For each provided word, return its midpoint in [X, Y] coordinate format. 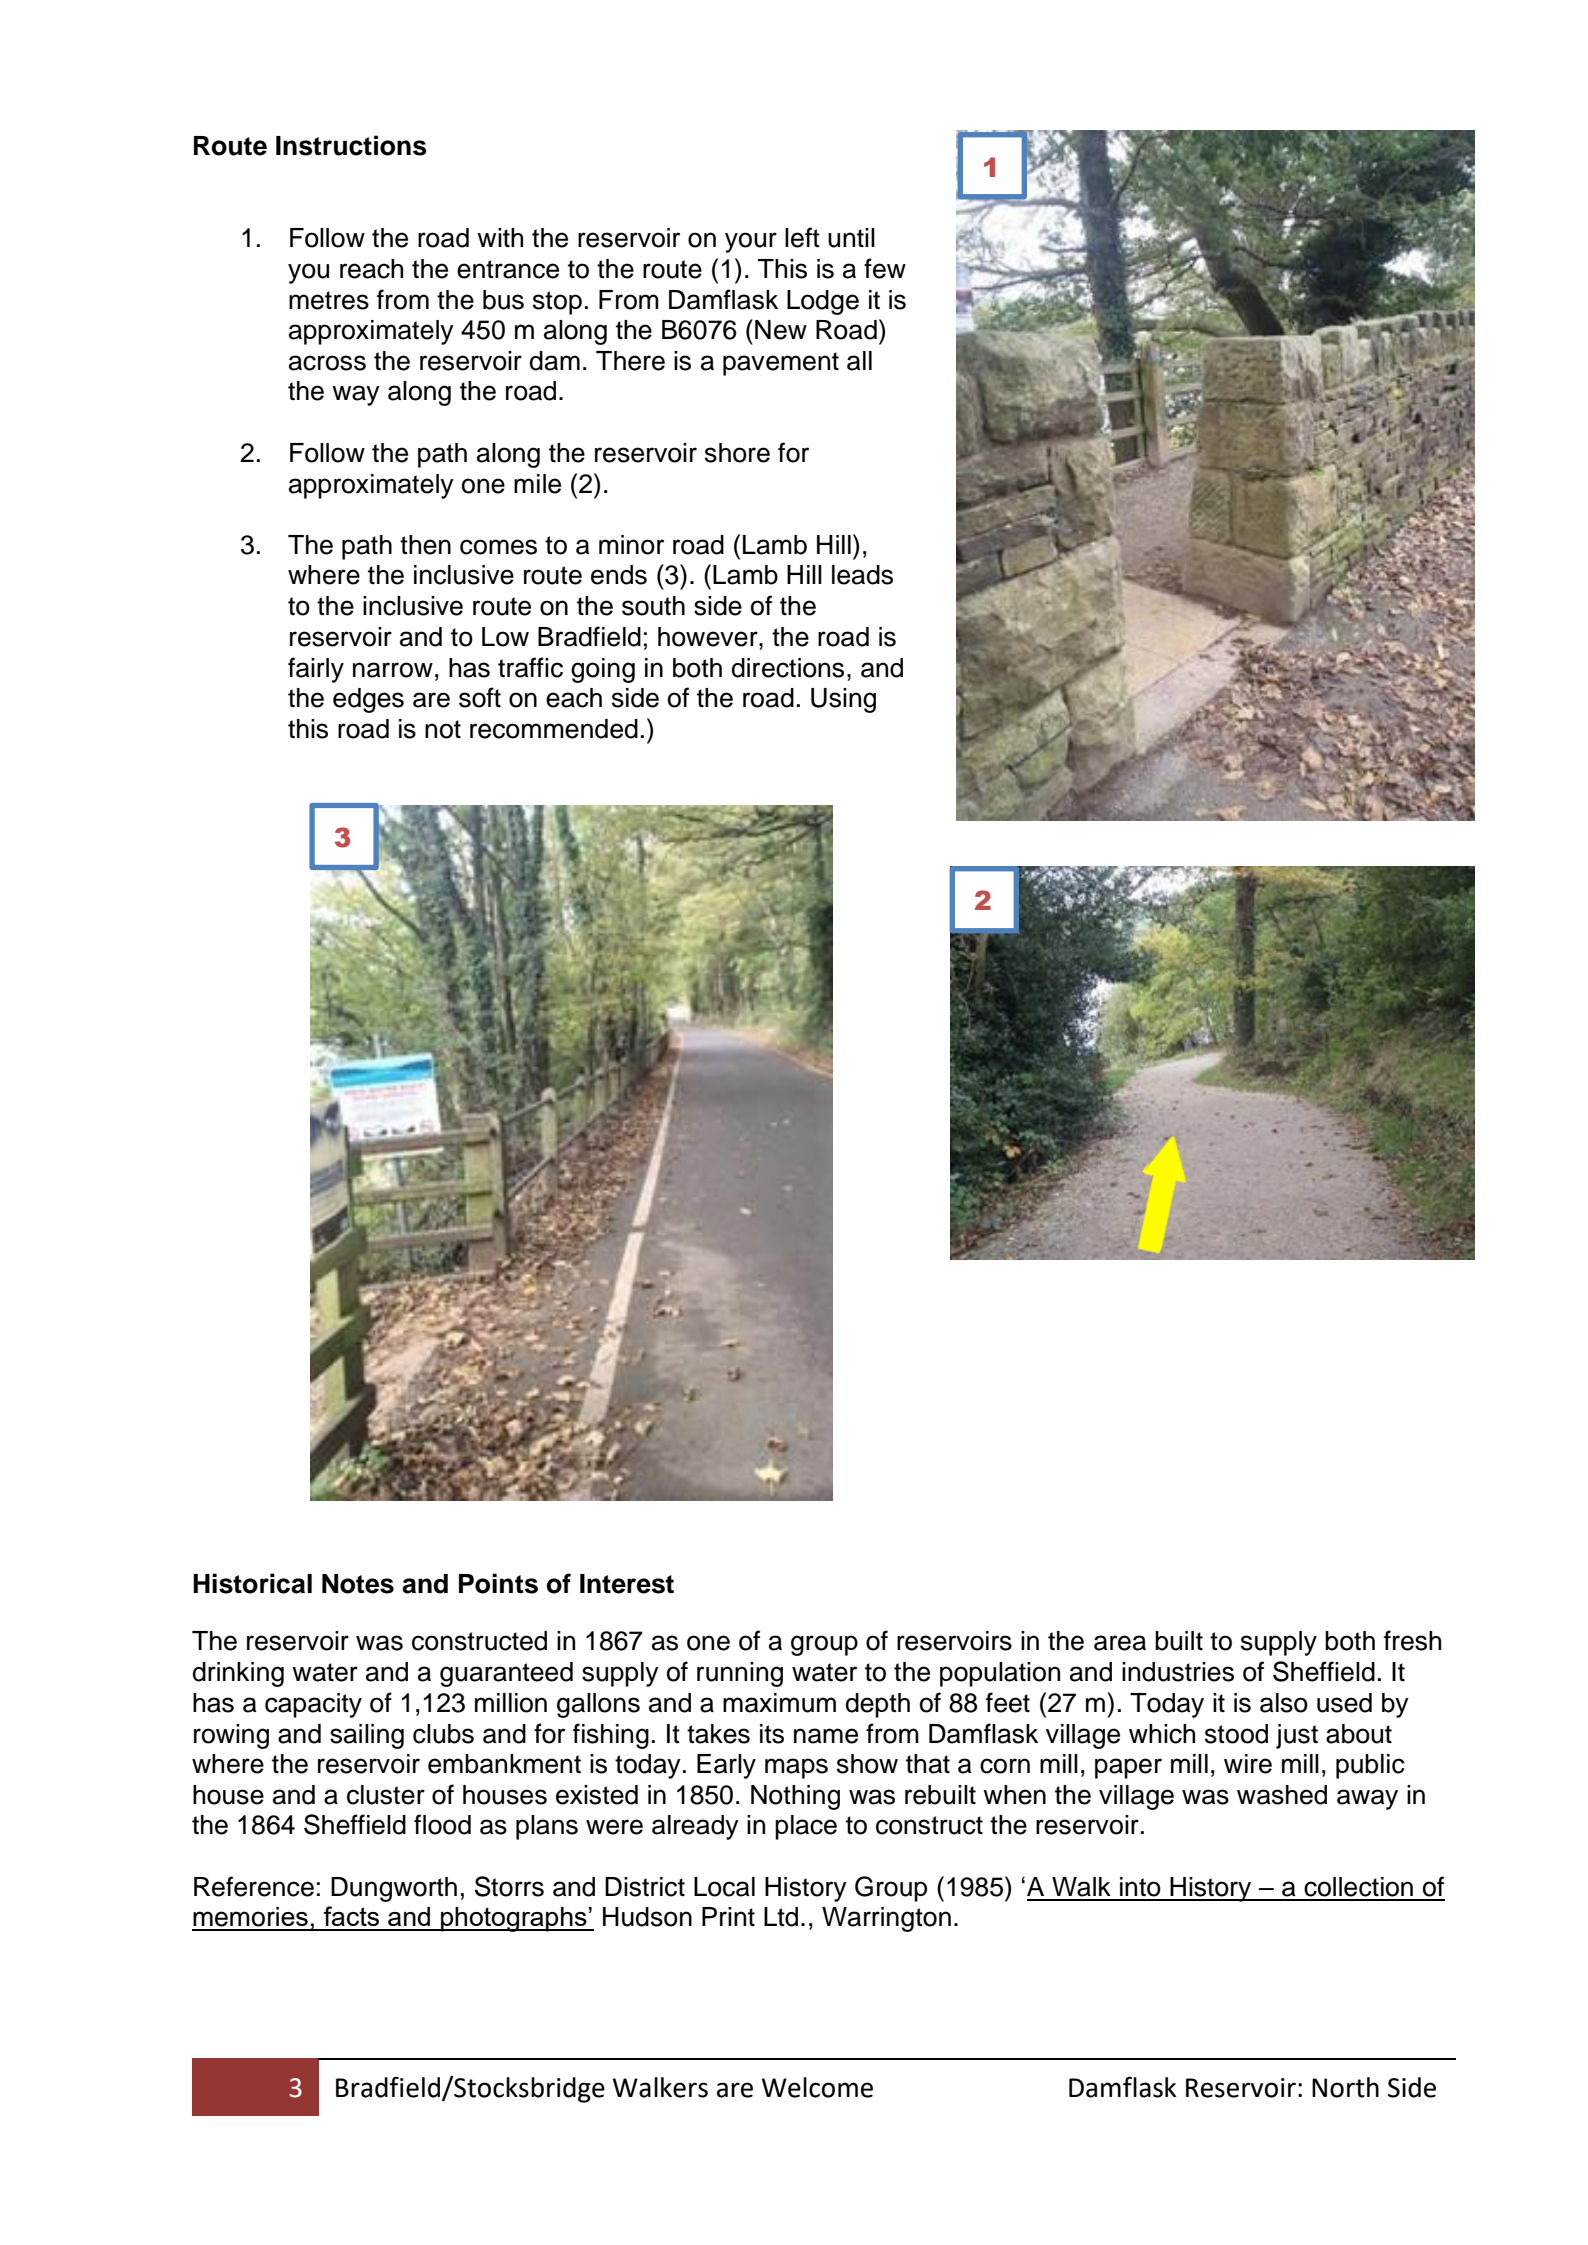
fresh [1412, 1640]
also [1284, 1703]
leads [862, 575]
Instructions [351, 145]
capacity [313, 1705]
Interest [627, 1584]
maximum [779, 1703]
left [802, 237]
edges [368, 700]
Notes [358, 1584]
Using [843, 700]
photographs [514, 1919]
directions [788, 668]
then [425, 545]
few [885, 268]
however [709, 637]
